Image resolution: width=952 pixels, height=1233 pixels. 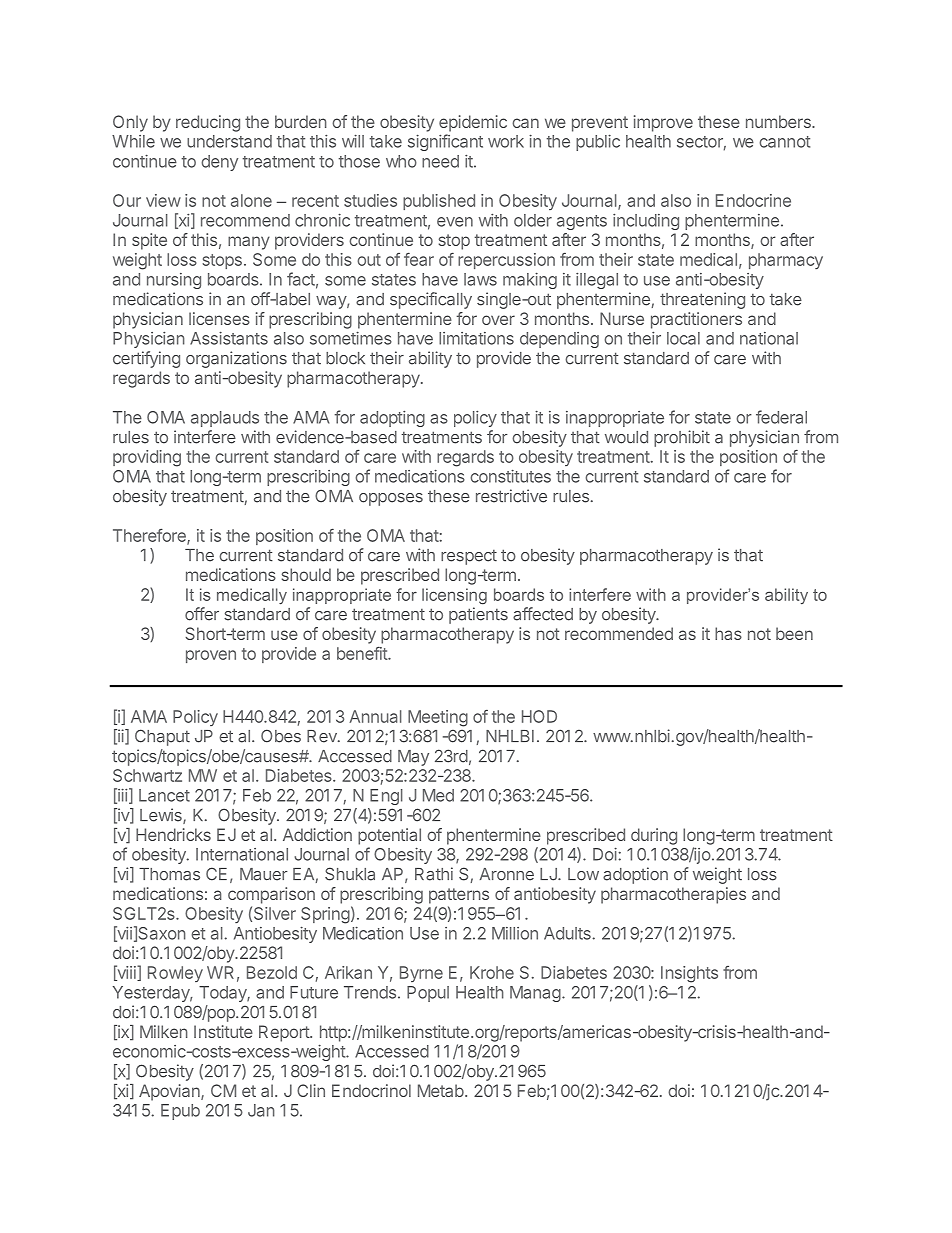 I want to click on patients, so click(x=478, y=615).
